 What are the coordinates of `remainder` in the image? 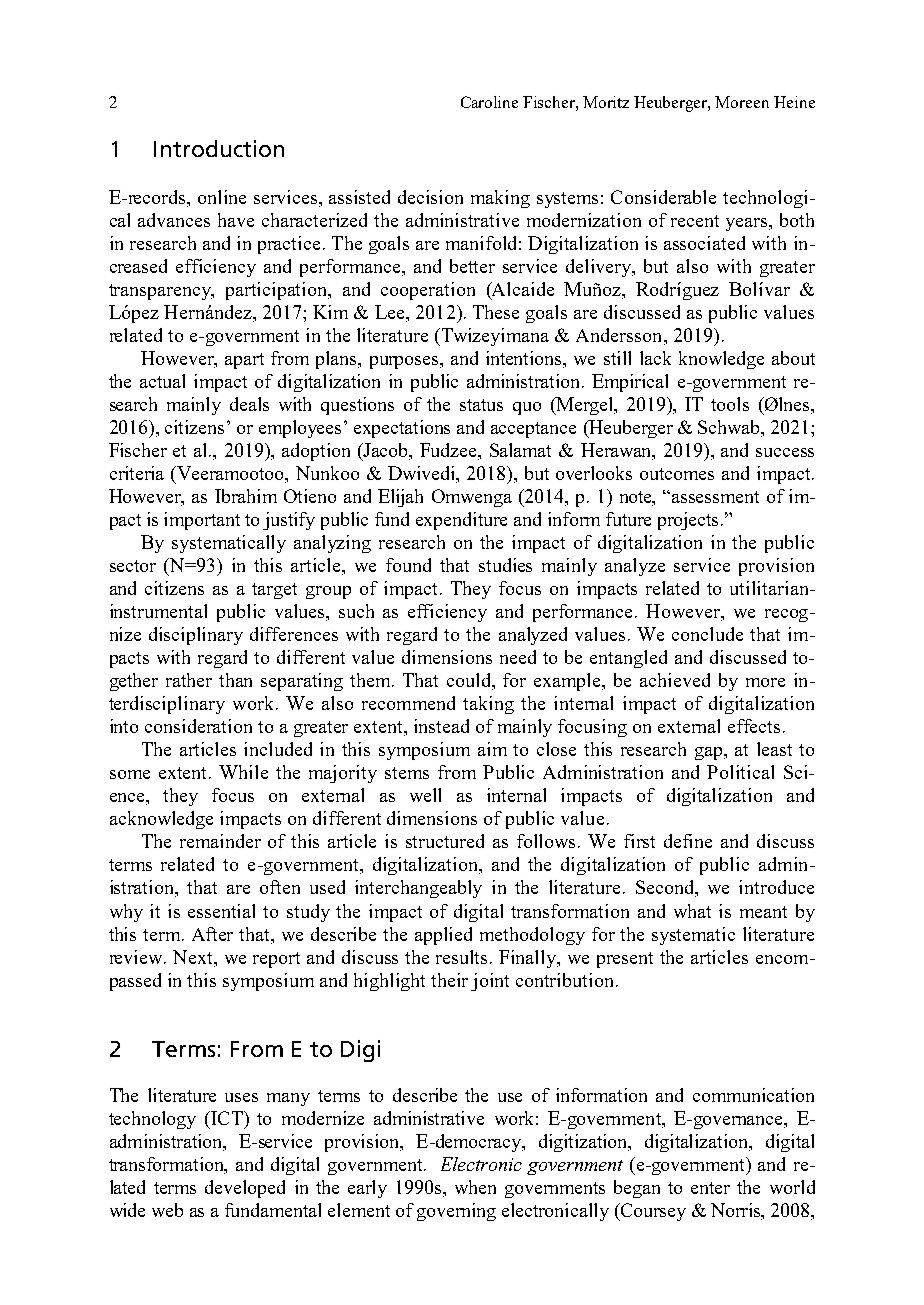 It's located at (220, 841).
